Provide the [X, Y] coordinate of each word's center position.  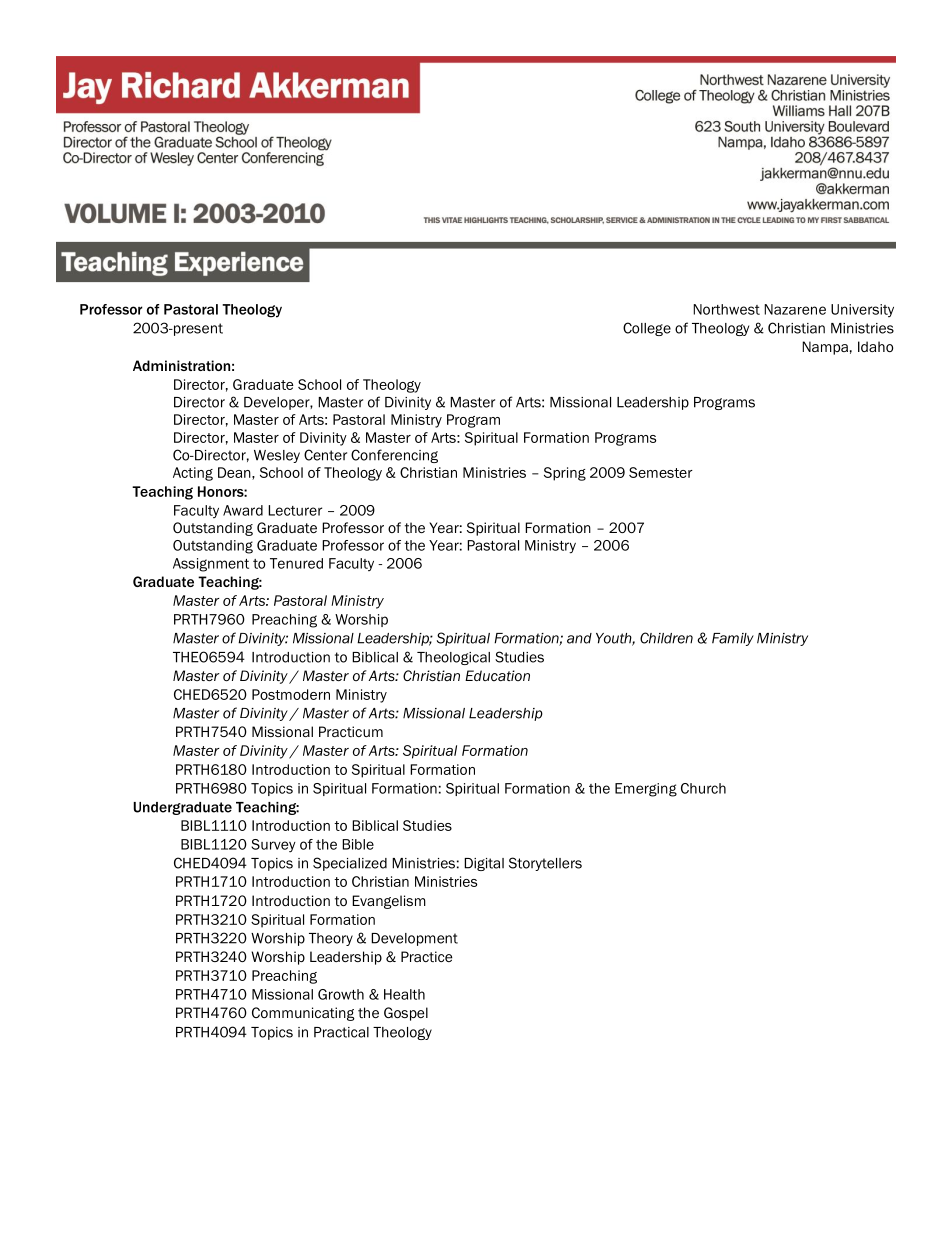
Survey [273, 846]
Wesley [277, 456]
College [647, 329]
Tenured [296, 563]
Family [733, 639]
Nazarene [795, 309]
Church [703, 788]
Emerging [646, 790]
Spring [565, 474]
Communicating [303, 1014]
